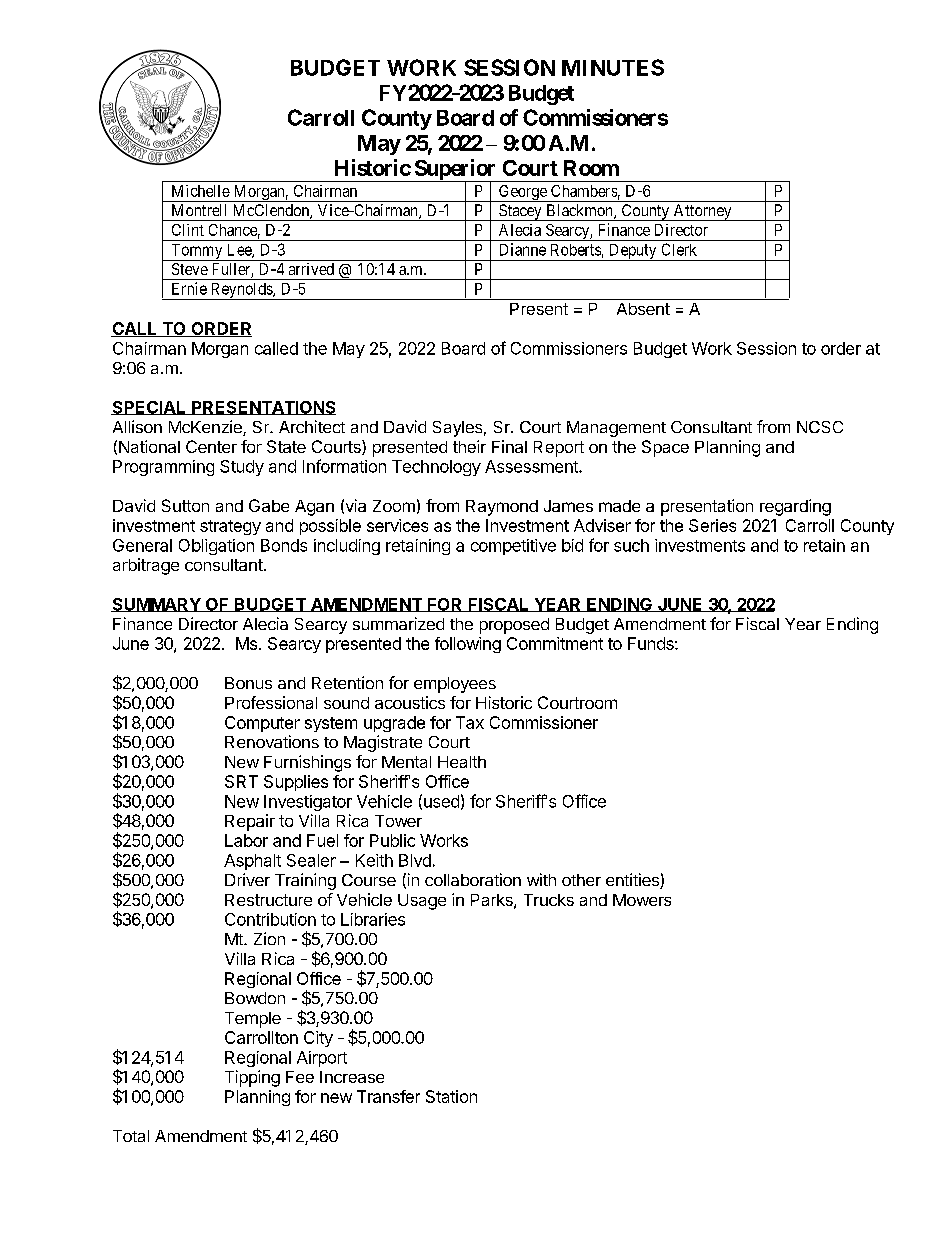 The height and width of the image is (1233, 952). I want to click on Attorney, so click(702, 212).
